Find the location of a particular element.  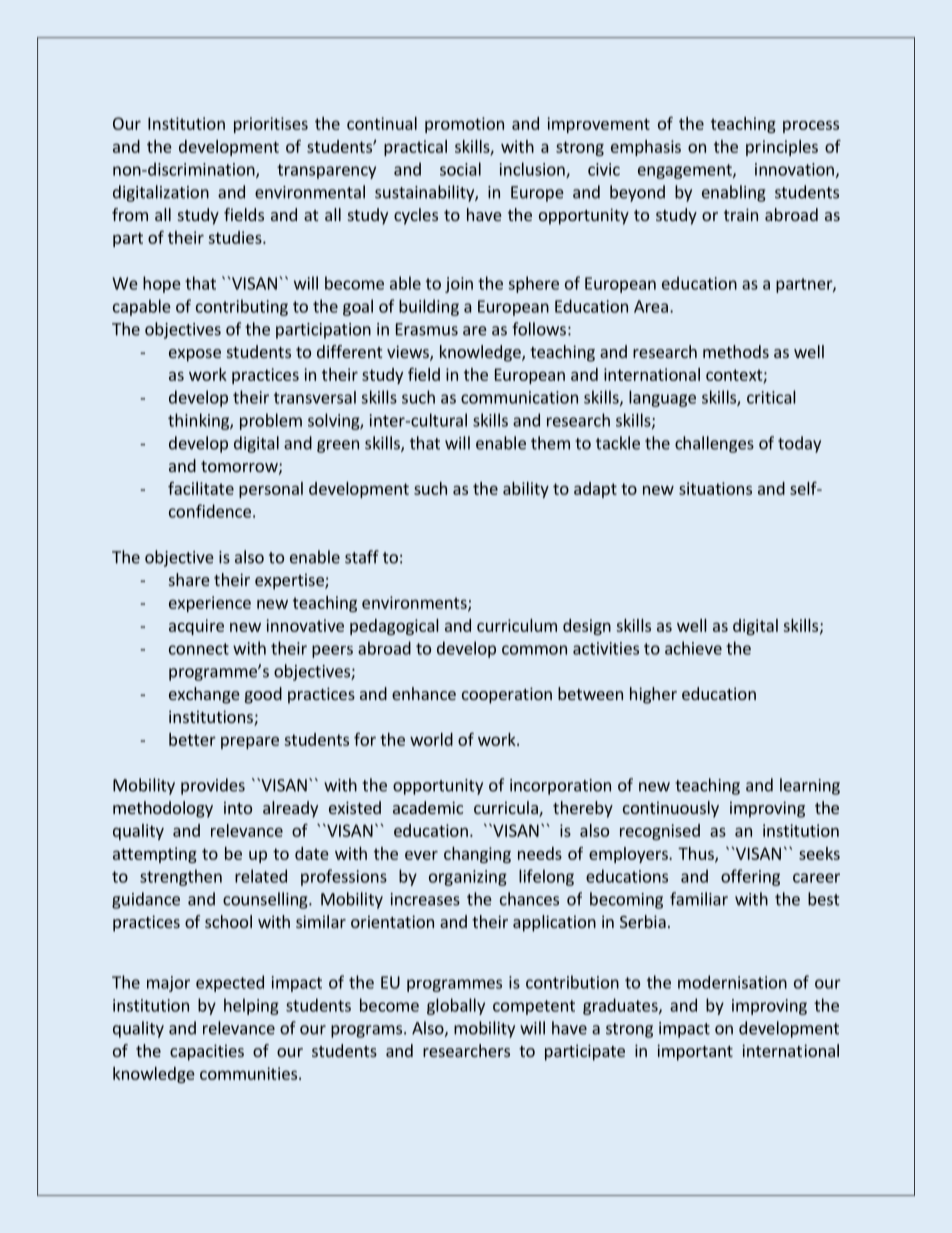

cooperation is located at coordinates (507, 695).
